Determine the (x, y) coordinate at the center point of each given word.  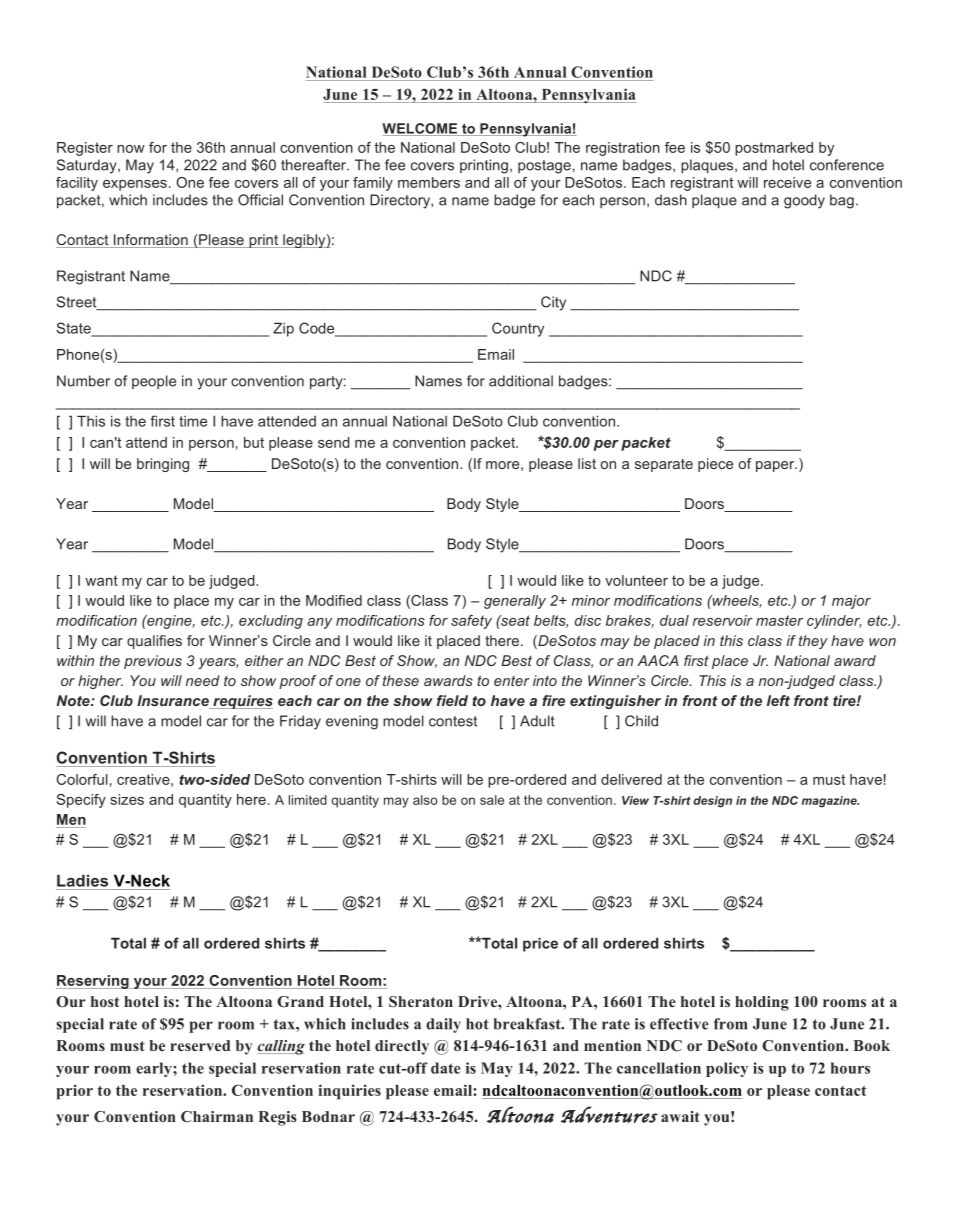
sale (492, 800)
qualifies (154, 642)
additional (521, 381)
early (155, 1069)
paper (776, 466)
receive (787, 182)
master (779, 620)
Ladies (82, 880)
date (446, 1068)
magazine (830, 802)
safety (471, 622)
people (154, 382)
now (131, 149)
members (429, 182)
